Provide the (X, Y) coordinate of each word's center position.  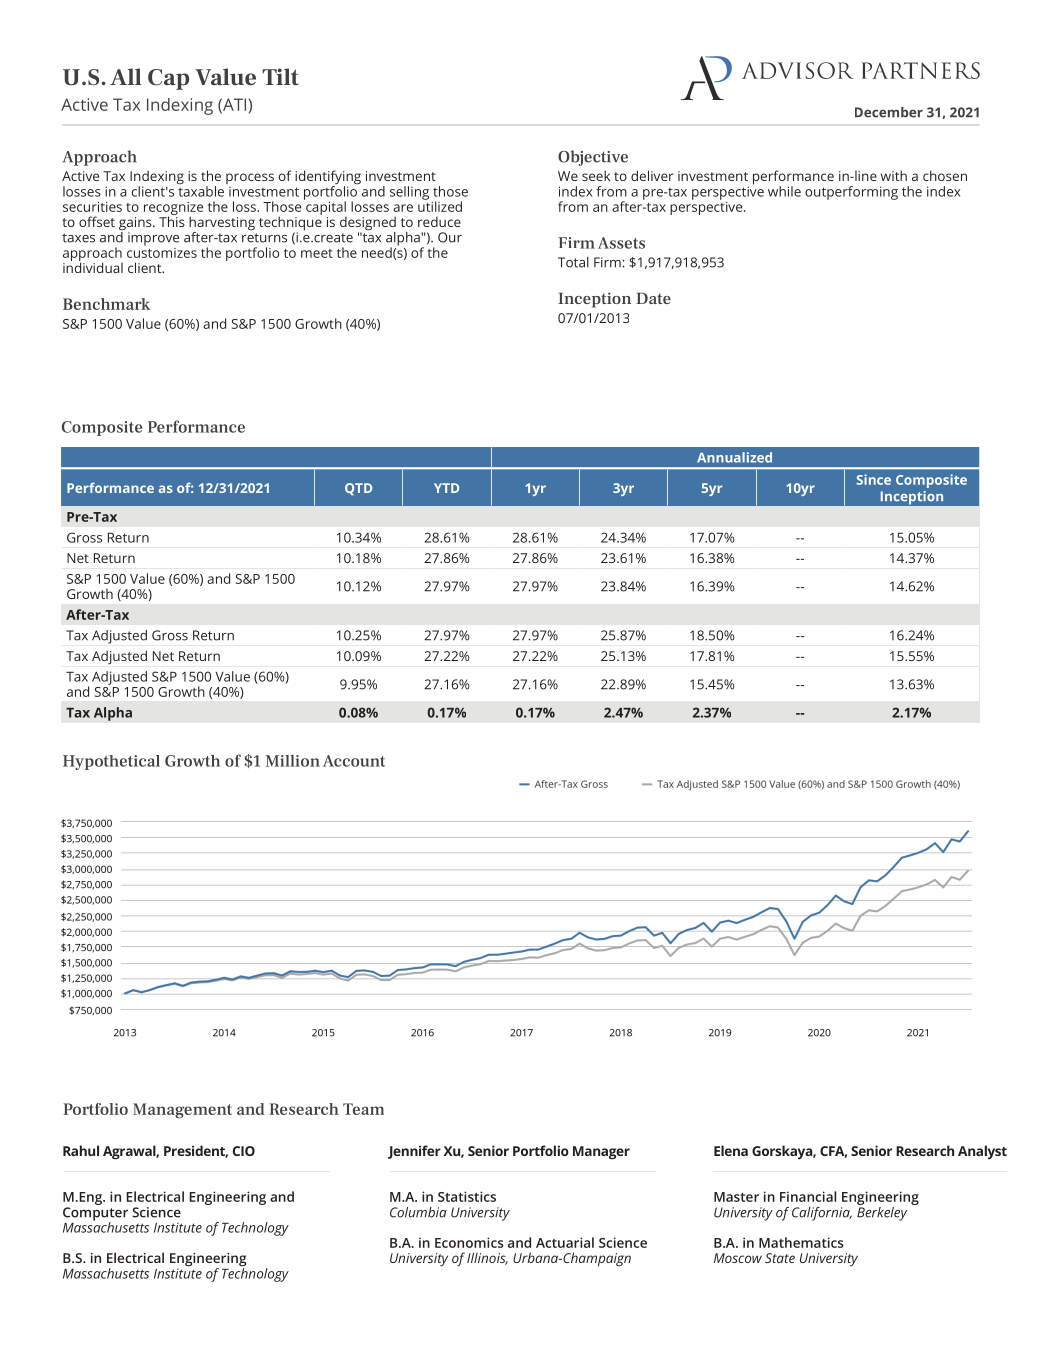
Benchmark (106, 304)
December (889, 112)
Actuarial (565, 1242)
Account (354, 761)
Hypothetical (111, 762)
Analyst (982, 1152)
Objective (593, 158)
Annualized (734, 457)
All (126, 76)
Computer (95, 1215)
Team (363, 1109)
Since (873, 479)
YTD (446, 488)
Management (182, 1111)
